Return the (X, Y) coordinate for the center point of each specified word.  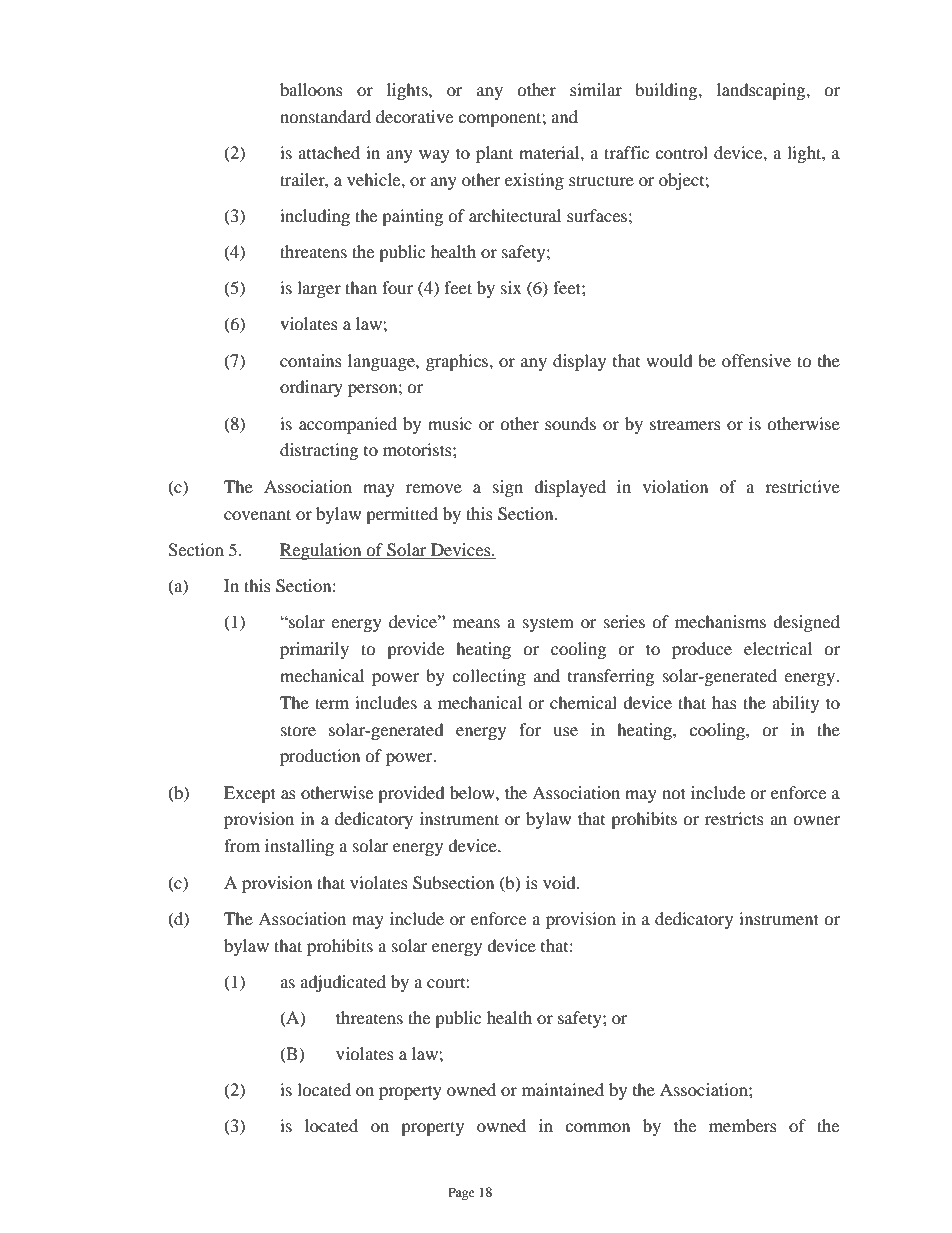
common (597, 1127)
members (743, 1125)
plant (494, 154)
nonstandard (325, 116)
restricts (734, 818)
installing (299, 847)
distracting (319, 451)
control (681, 152)
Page (461, 1193)
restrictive (802, 486)
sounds (570, 423)
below (473, 792)
